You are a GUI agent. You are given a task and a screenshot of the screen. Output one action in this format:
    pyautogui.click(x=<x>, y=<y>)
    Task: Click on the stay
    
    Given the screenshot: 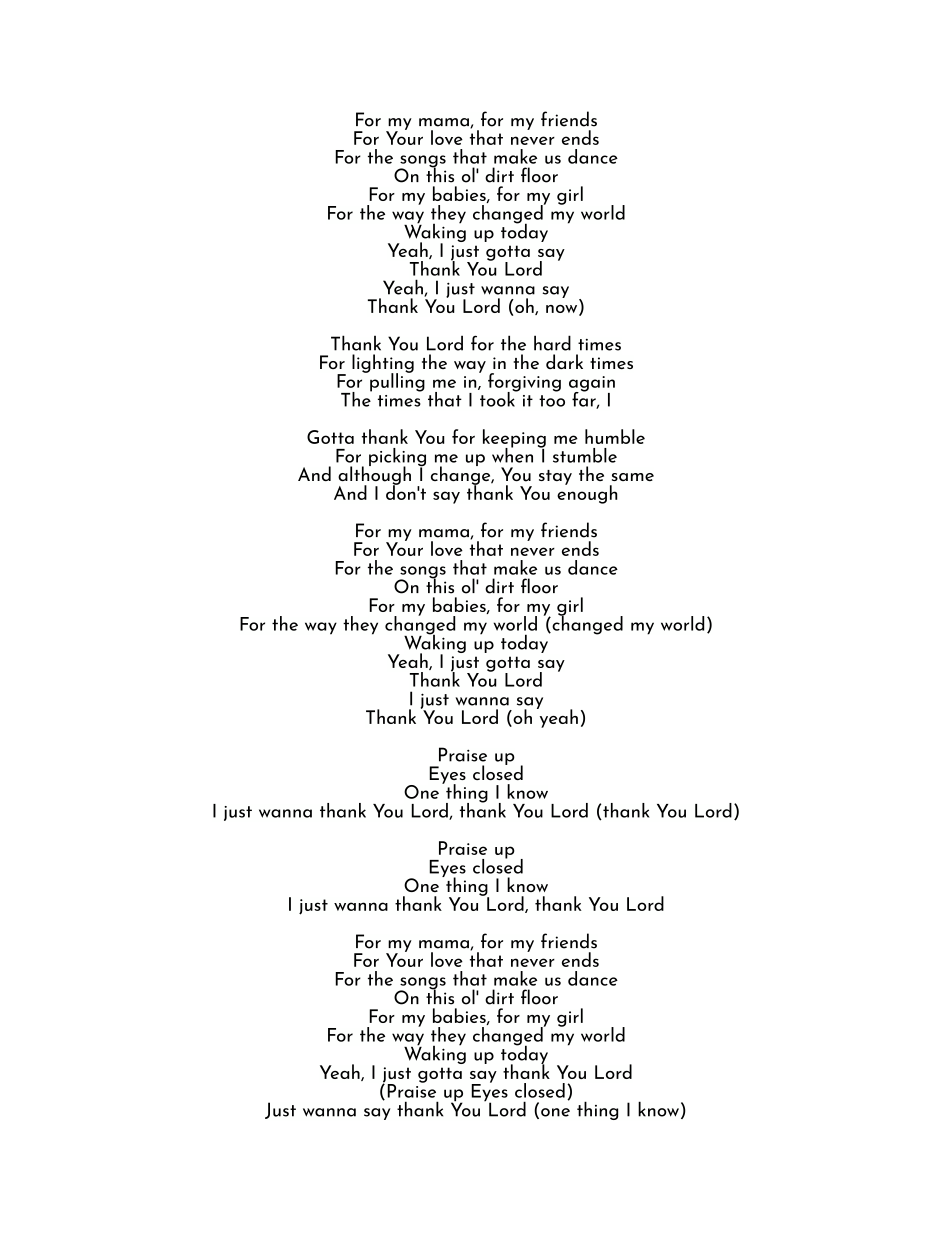 What is the action you would take?
    pyautogui.click(x=555, y=477)
